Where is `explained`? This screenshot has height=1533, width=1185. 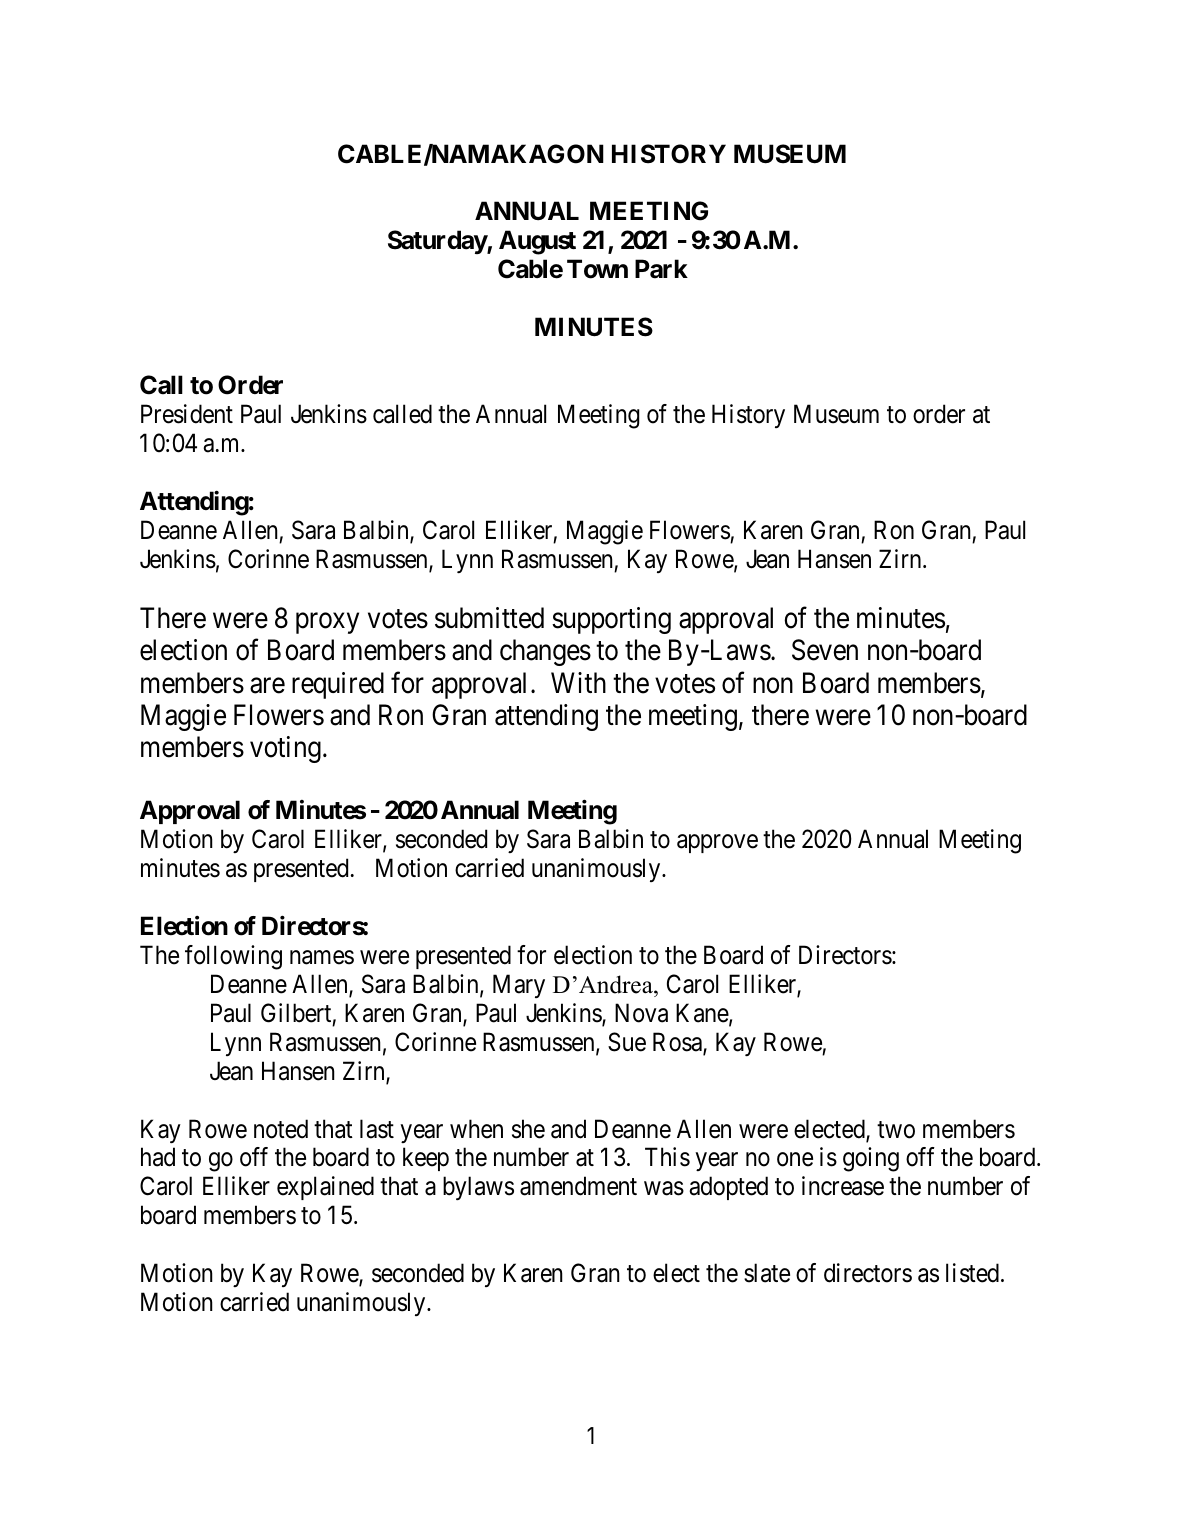
explained is located at coordinates (325, 1188).
